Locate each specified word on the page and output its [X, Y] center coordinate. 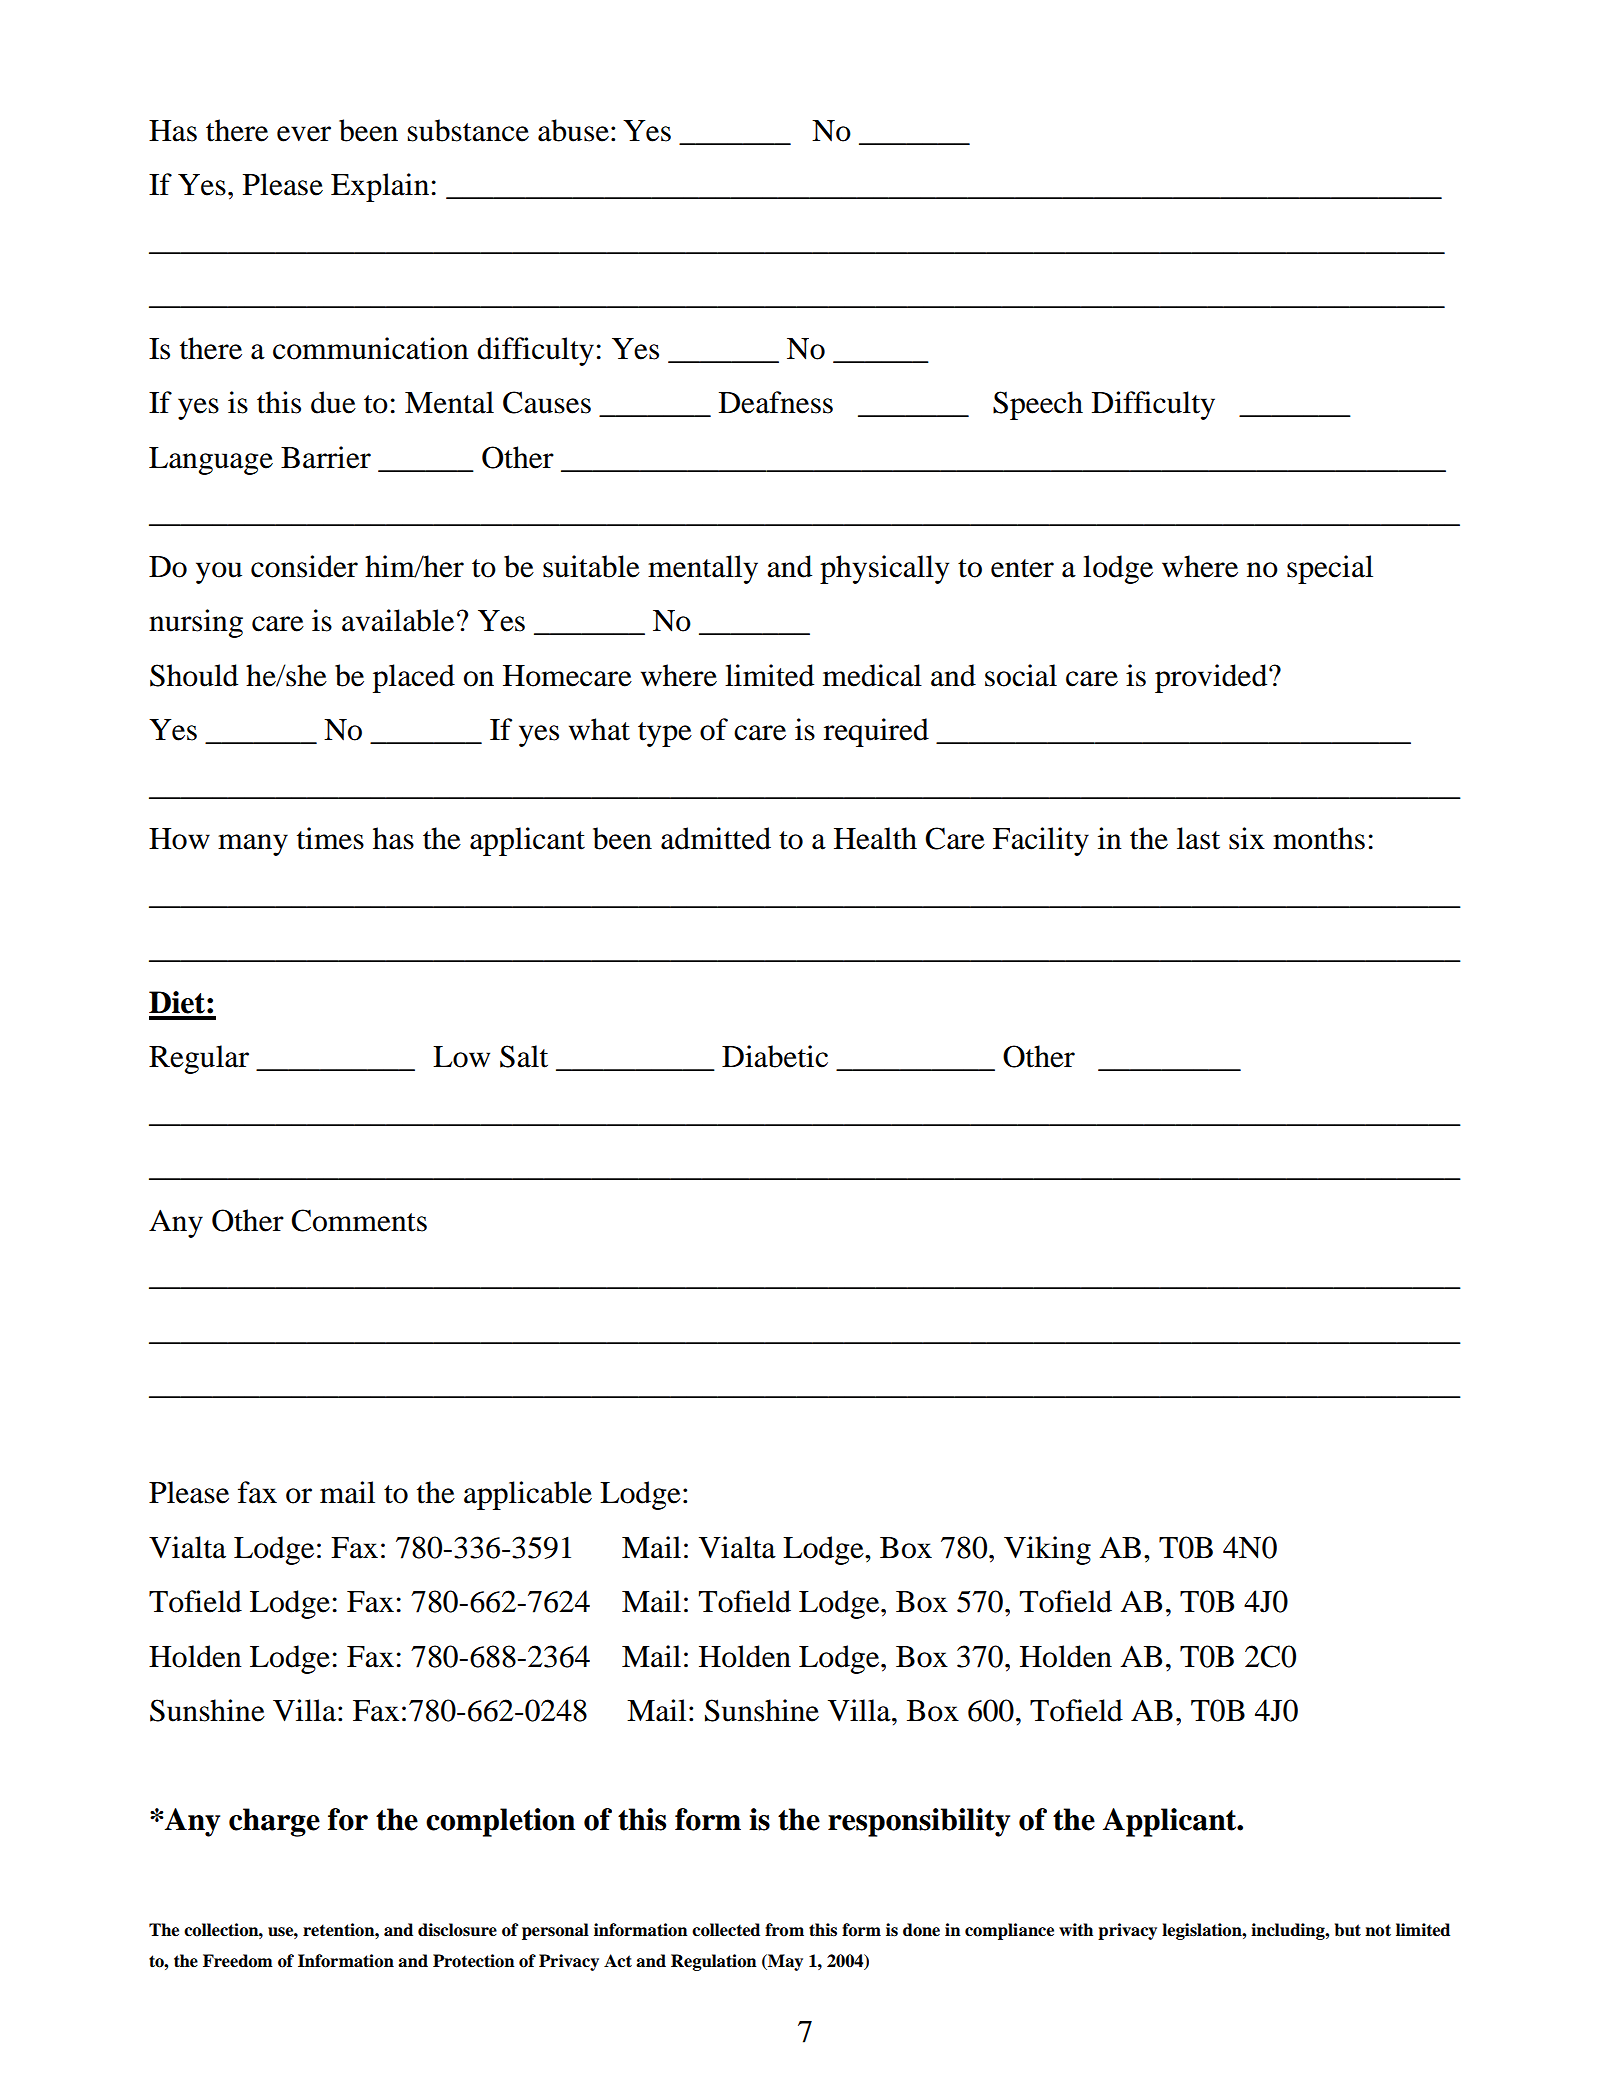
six [1247, 838]
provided [1212, 678]
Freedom [238, 1961]
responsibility [919, 1822]
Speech [1038, 405]
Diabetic [775, 1056]
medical [872, 675]
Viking [1047, 1550]
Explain [380, 187]
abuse [573, 130]
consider [304, 566]
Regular [199, 1059]
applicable [528, 1495]
